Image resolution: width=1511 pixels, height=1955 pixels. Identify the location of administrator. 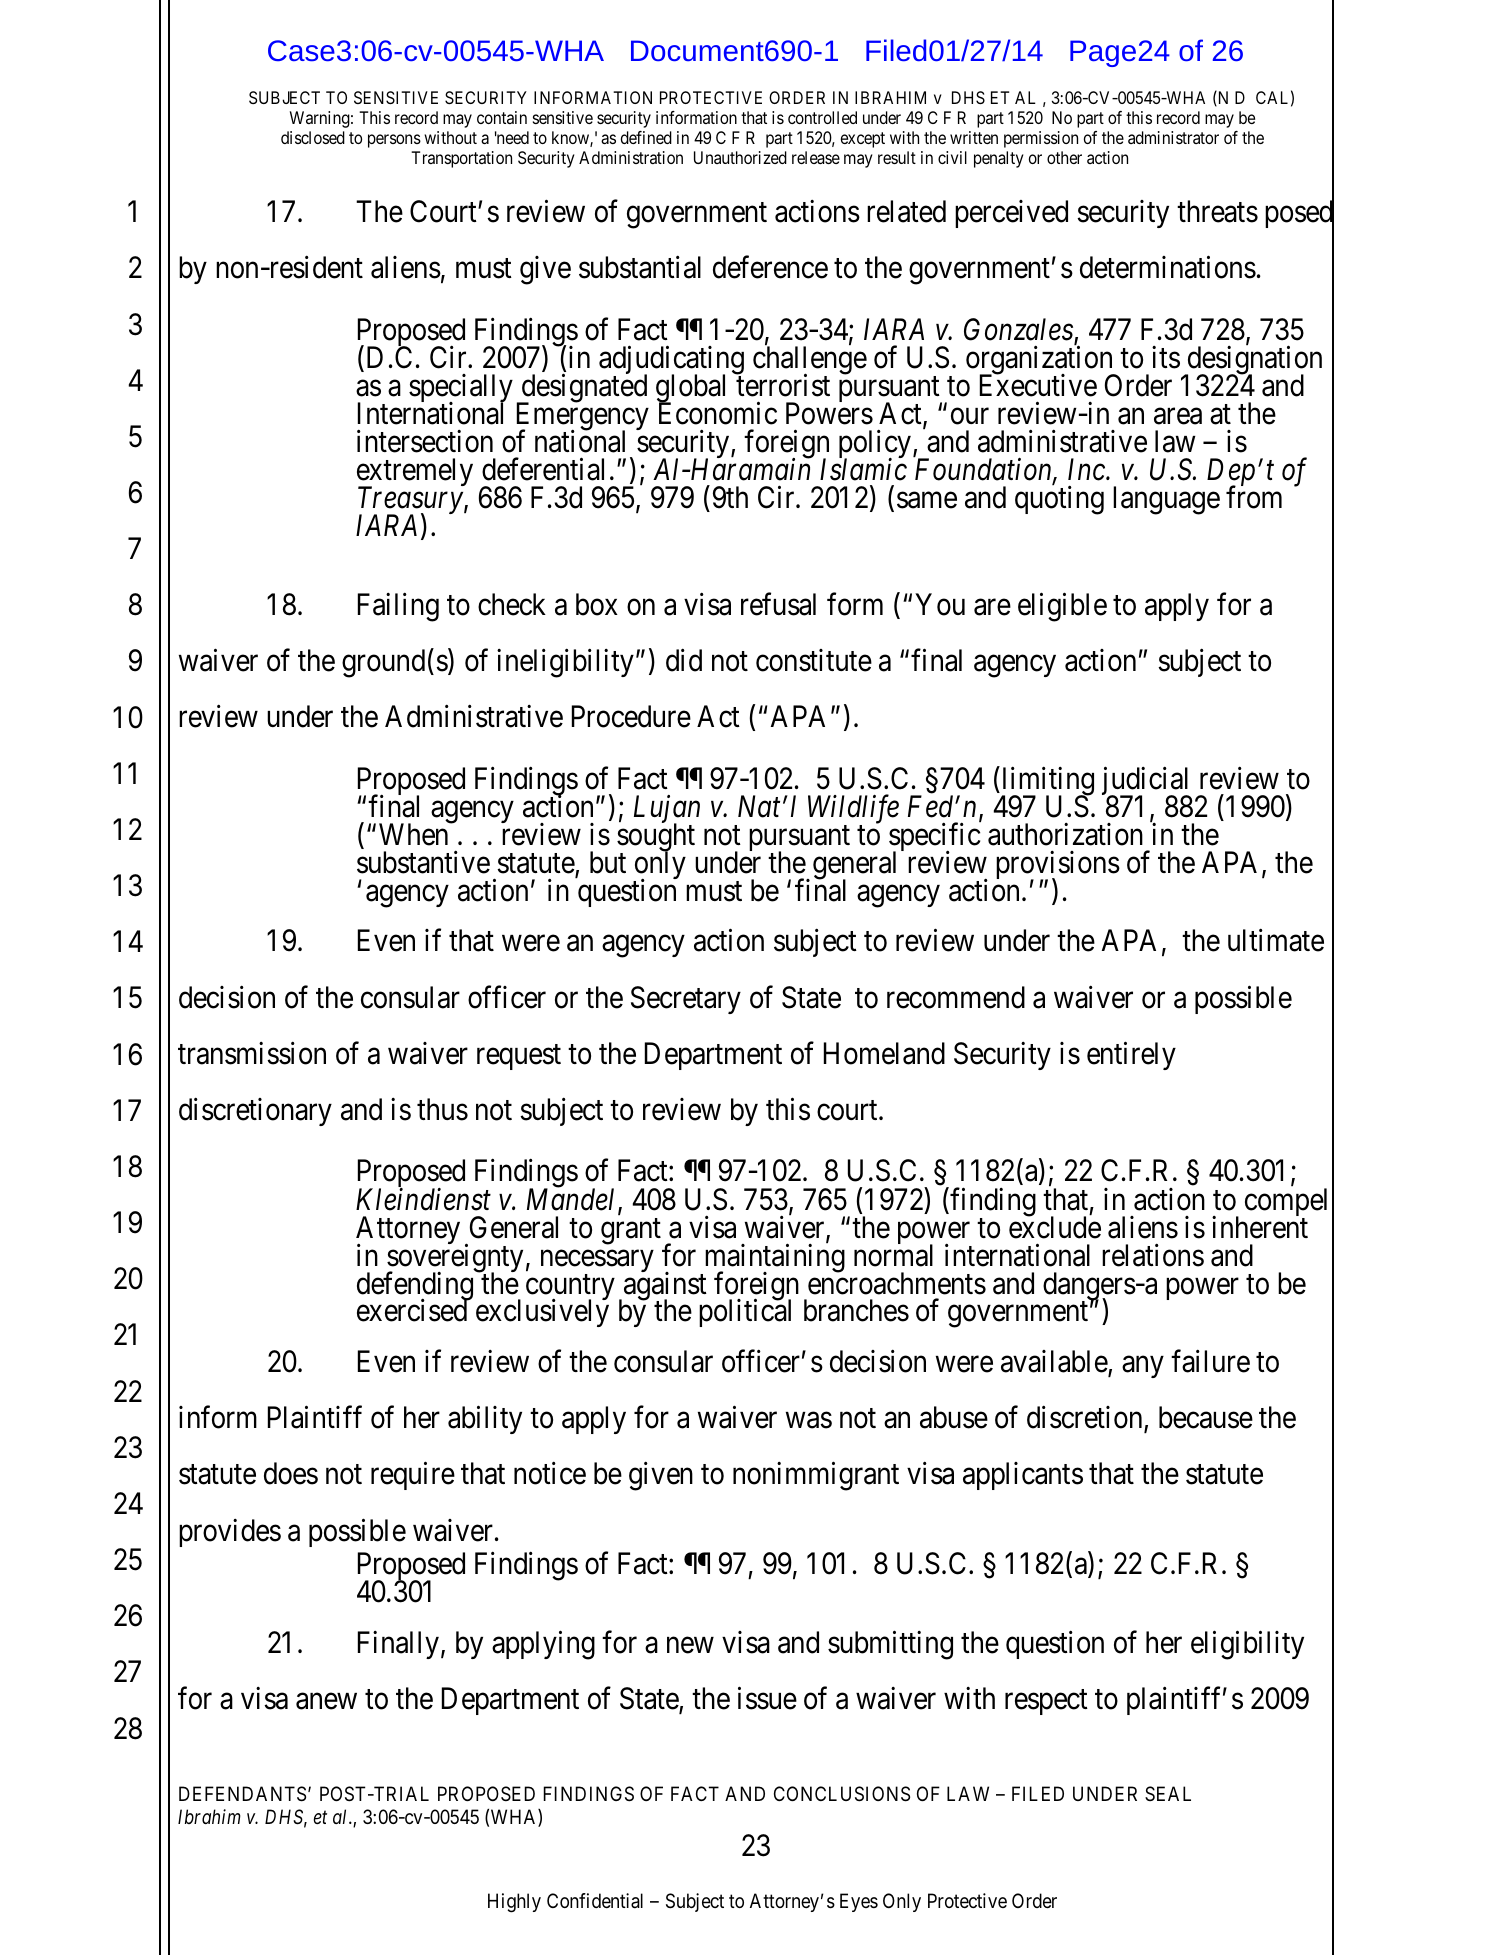
(1173, 137).
